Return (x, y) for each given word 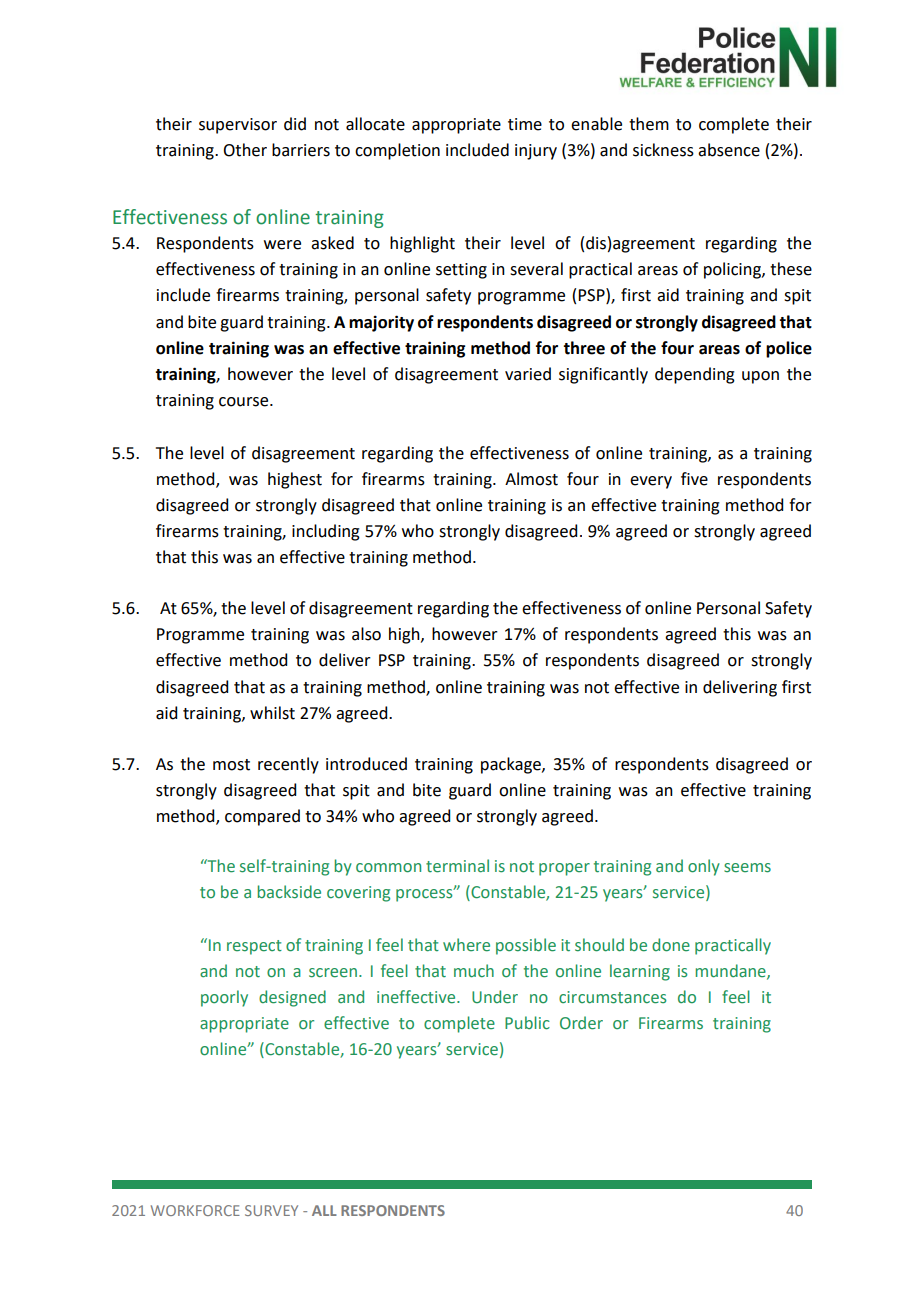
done (671, 945)
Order (581, 1023)
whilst (272, 713)
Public (527, 1023)
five (694, 479)
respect (254, 947)
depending (695, 375)
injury (536, 152)
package (512, 765)
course (245, 402)
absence (729, 150)
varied (528, 374)
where (466, 945)
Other (245, 150)
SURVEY (271, 1210)
